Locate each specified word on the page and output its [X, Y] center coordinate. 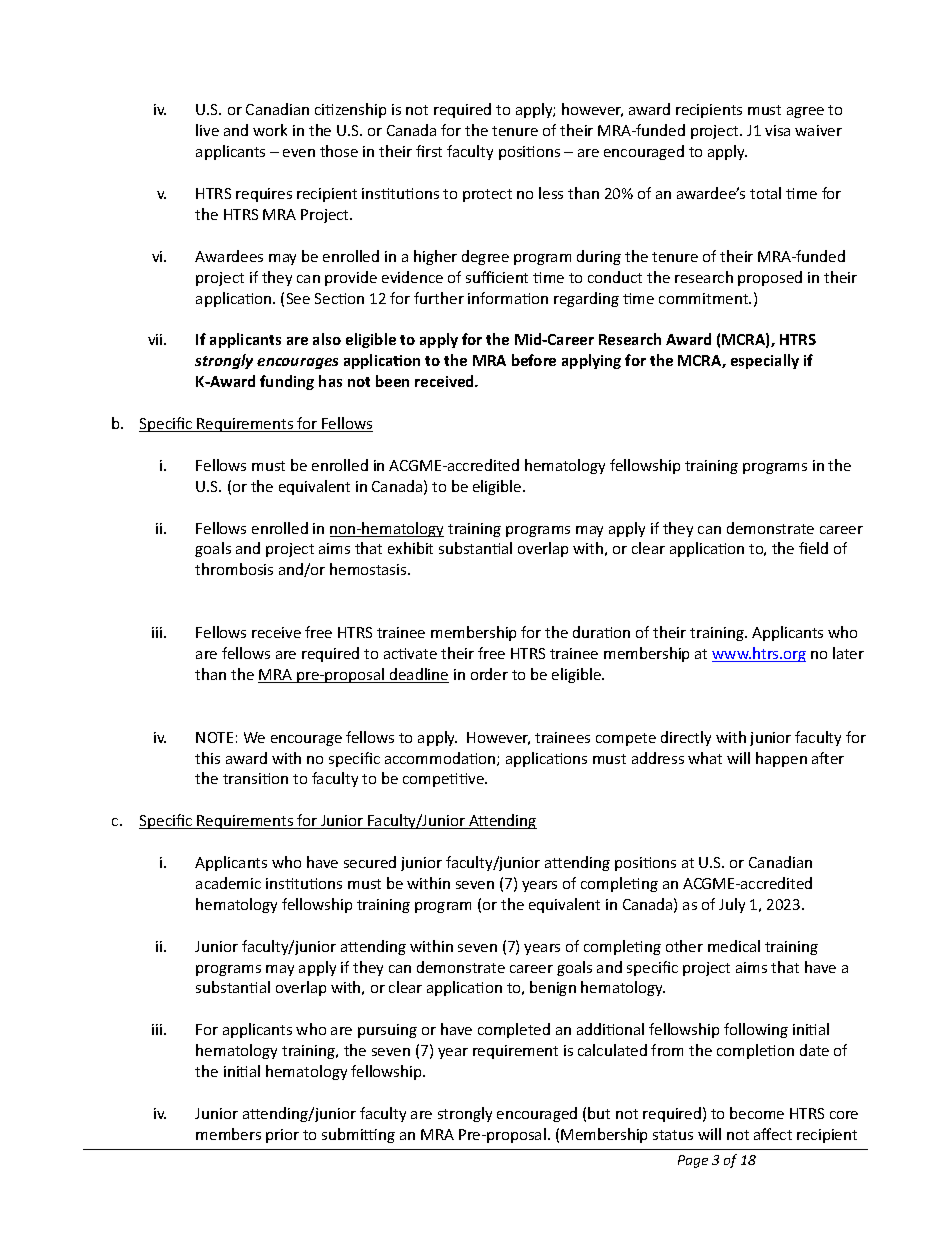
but [599, 1113]
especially [765, 361]
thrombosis [234, 569]
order [489, 674]
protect [487, 195]
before [534, 360]
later [848, 653]
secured [370, 862]
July [732, 905]
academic [228, 883]
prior [282, 1136]
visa [777, 130]
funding [287, 382]
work [270, 130]
